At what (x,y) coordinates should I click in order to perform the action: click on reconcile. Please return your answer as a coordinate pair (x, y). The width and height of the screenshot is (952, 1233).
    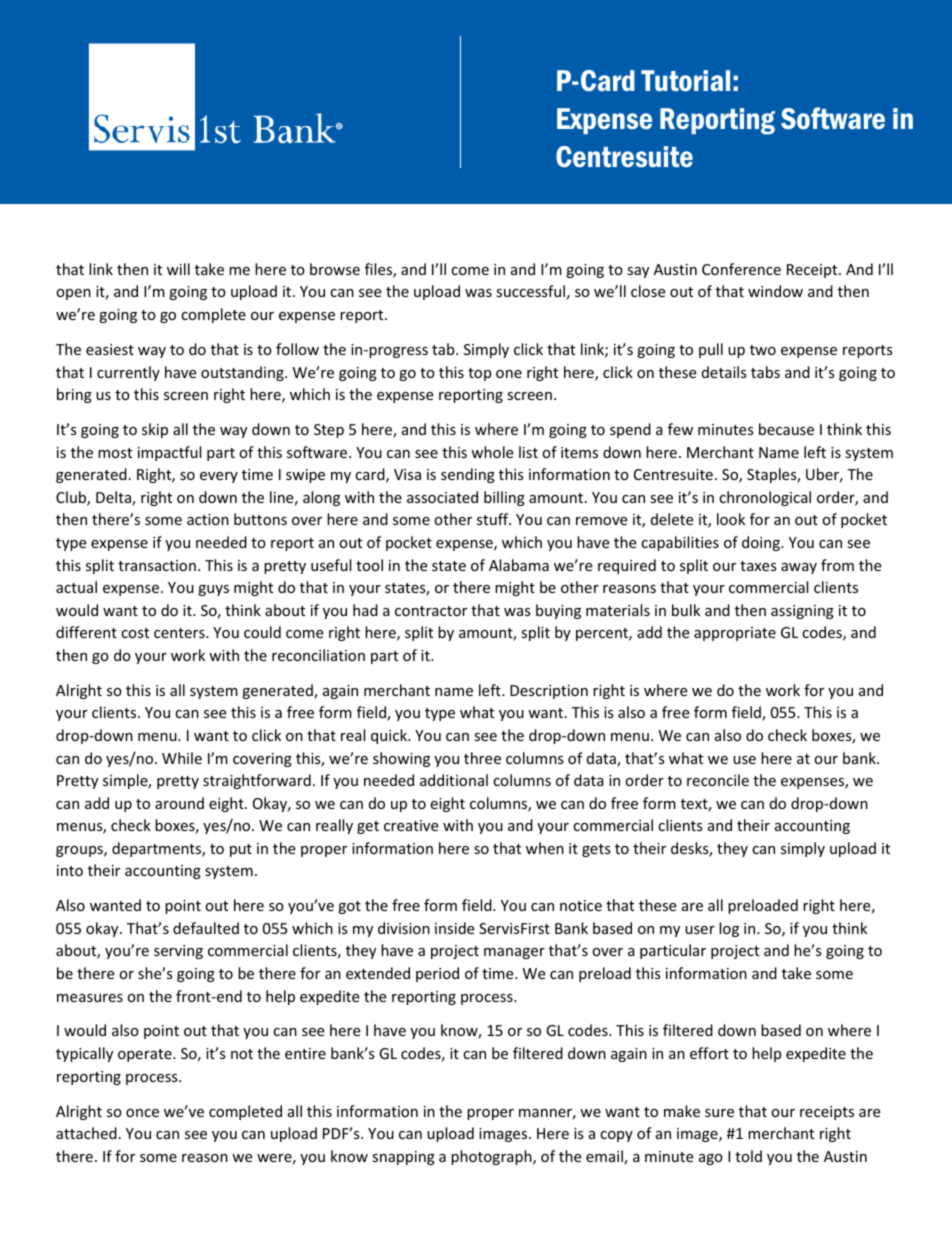
    Looking at the image, I should click on (718, 780).
